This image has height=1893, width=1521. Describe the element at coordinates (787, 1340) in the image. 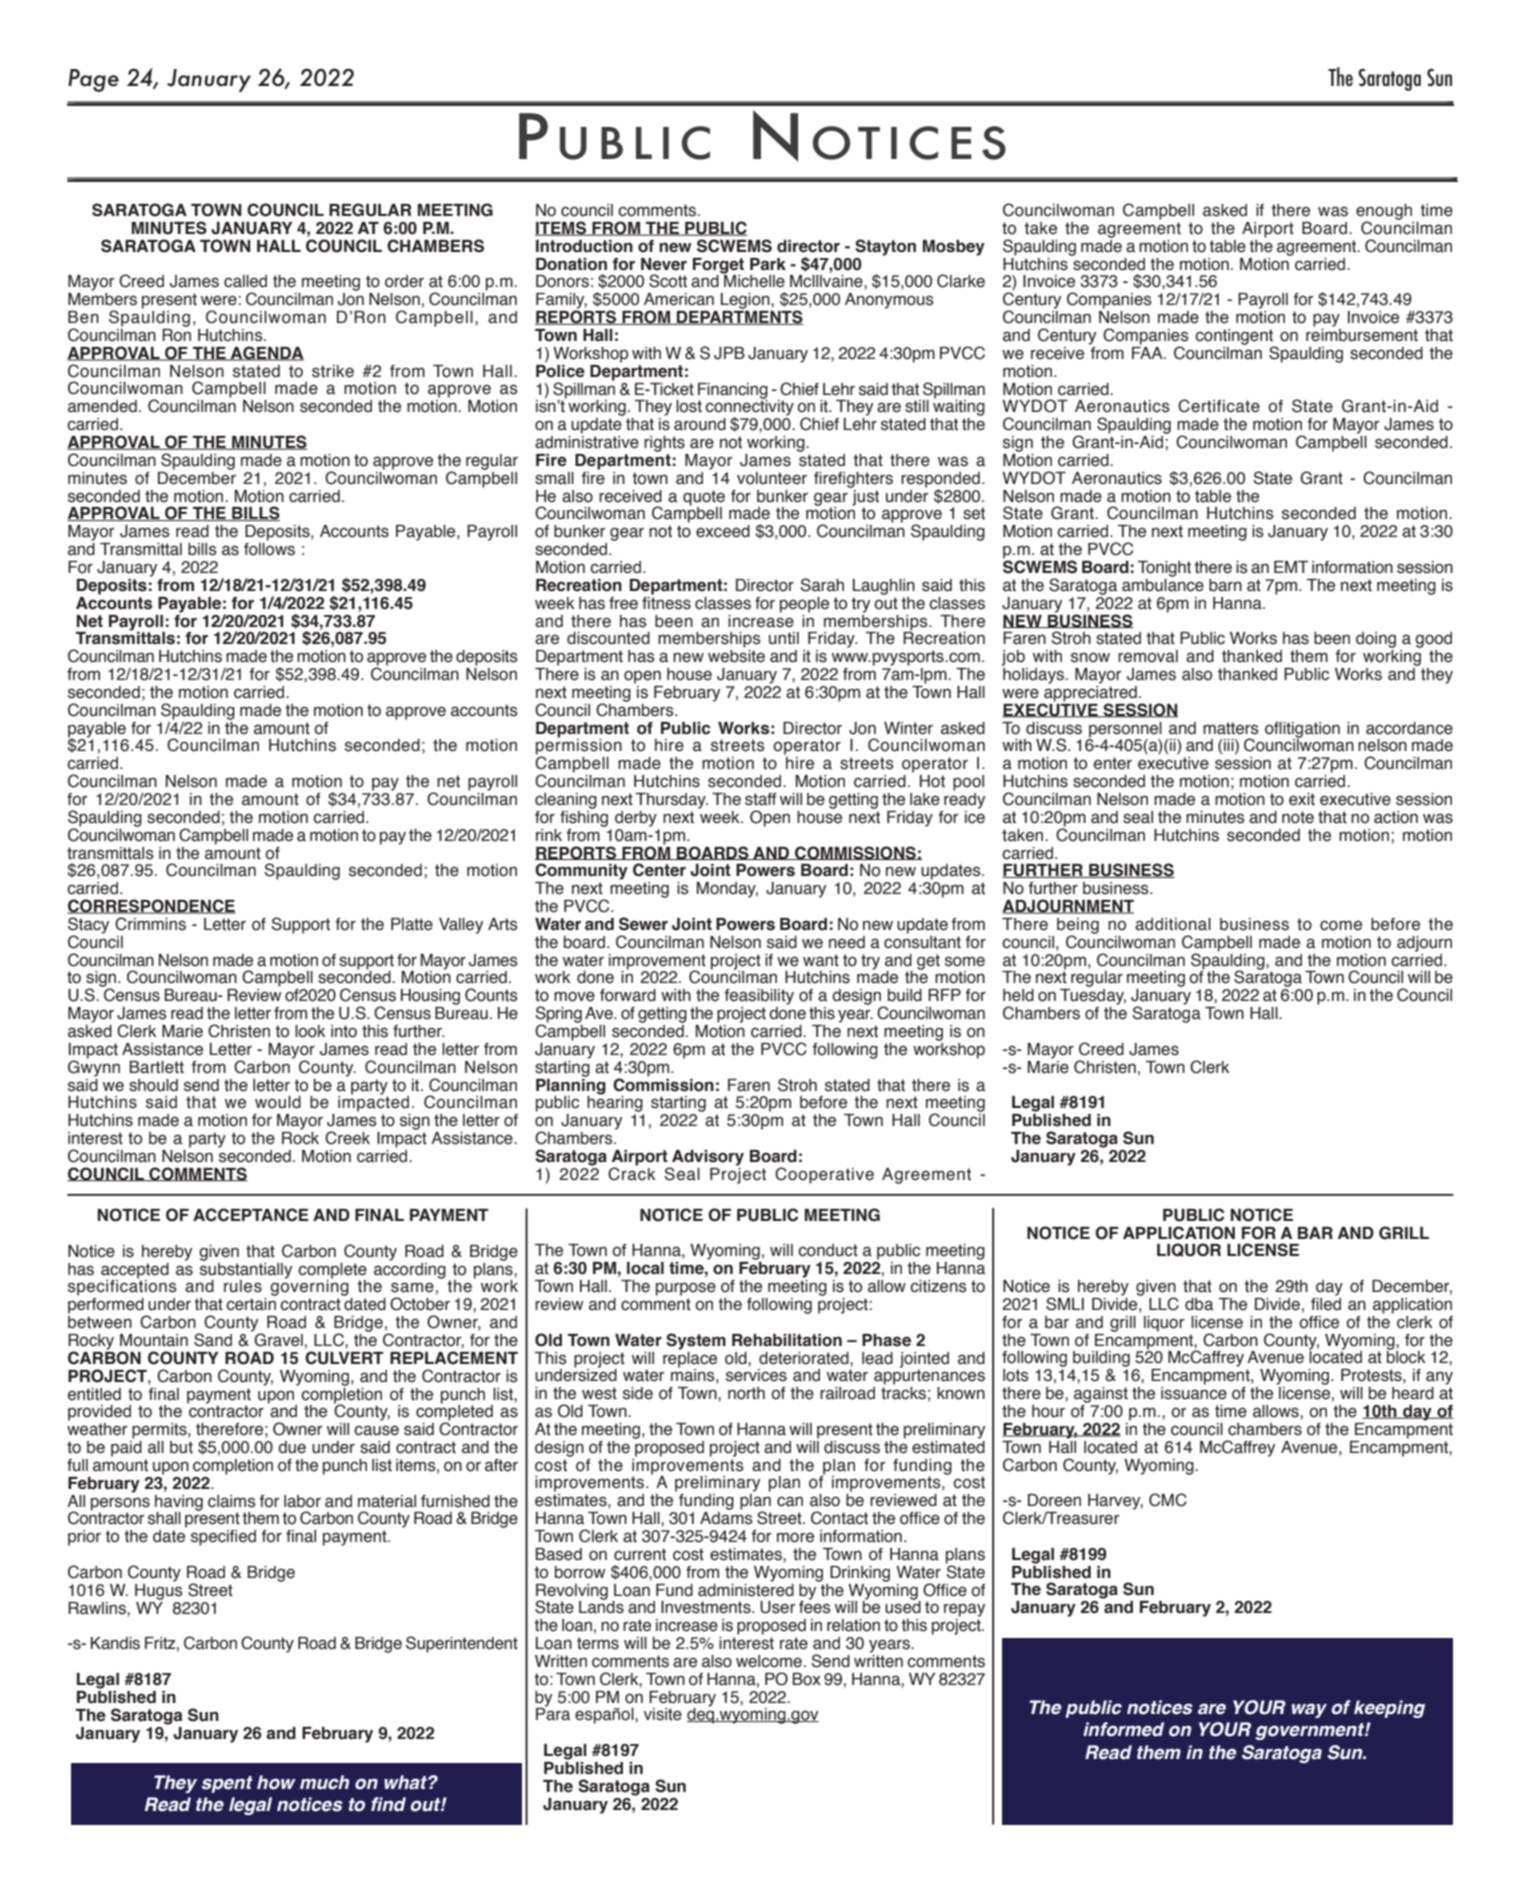

I see `Rehabilitation` at that location.
